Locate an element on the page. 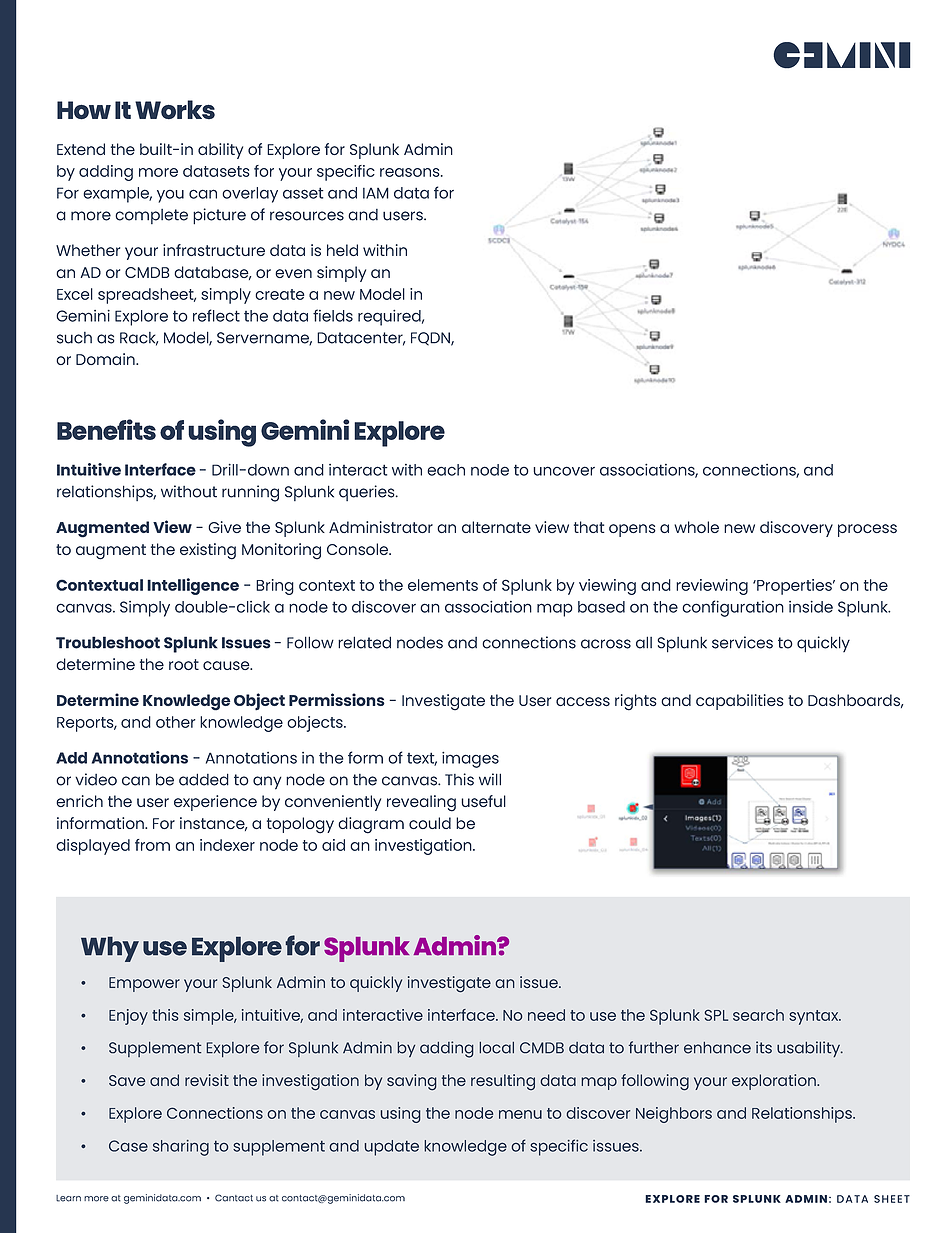  capabilities is located at coordinates (740, 702).
